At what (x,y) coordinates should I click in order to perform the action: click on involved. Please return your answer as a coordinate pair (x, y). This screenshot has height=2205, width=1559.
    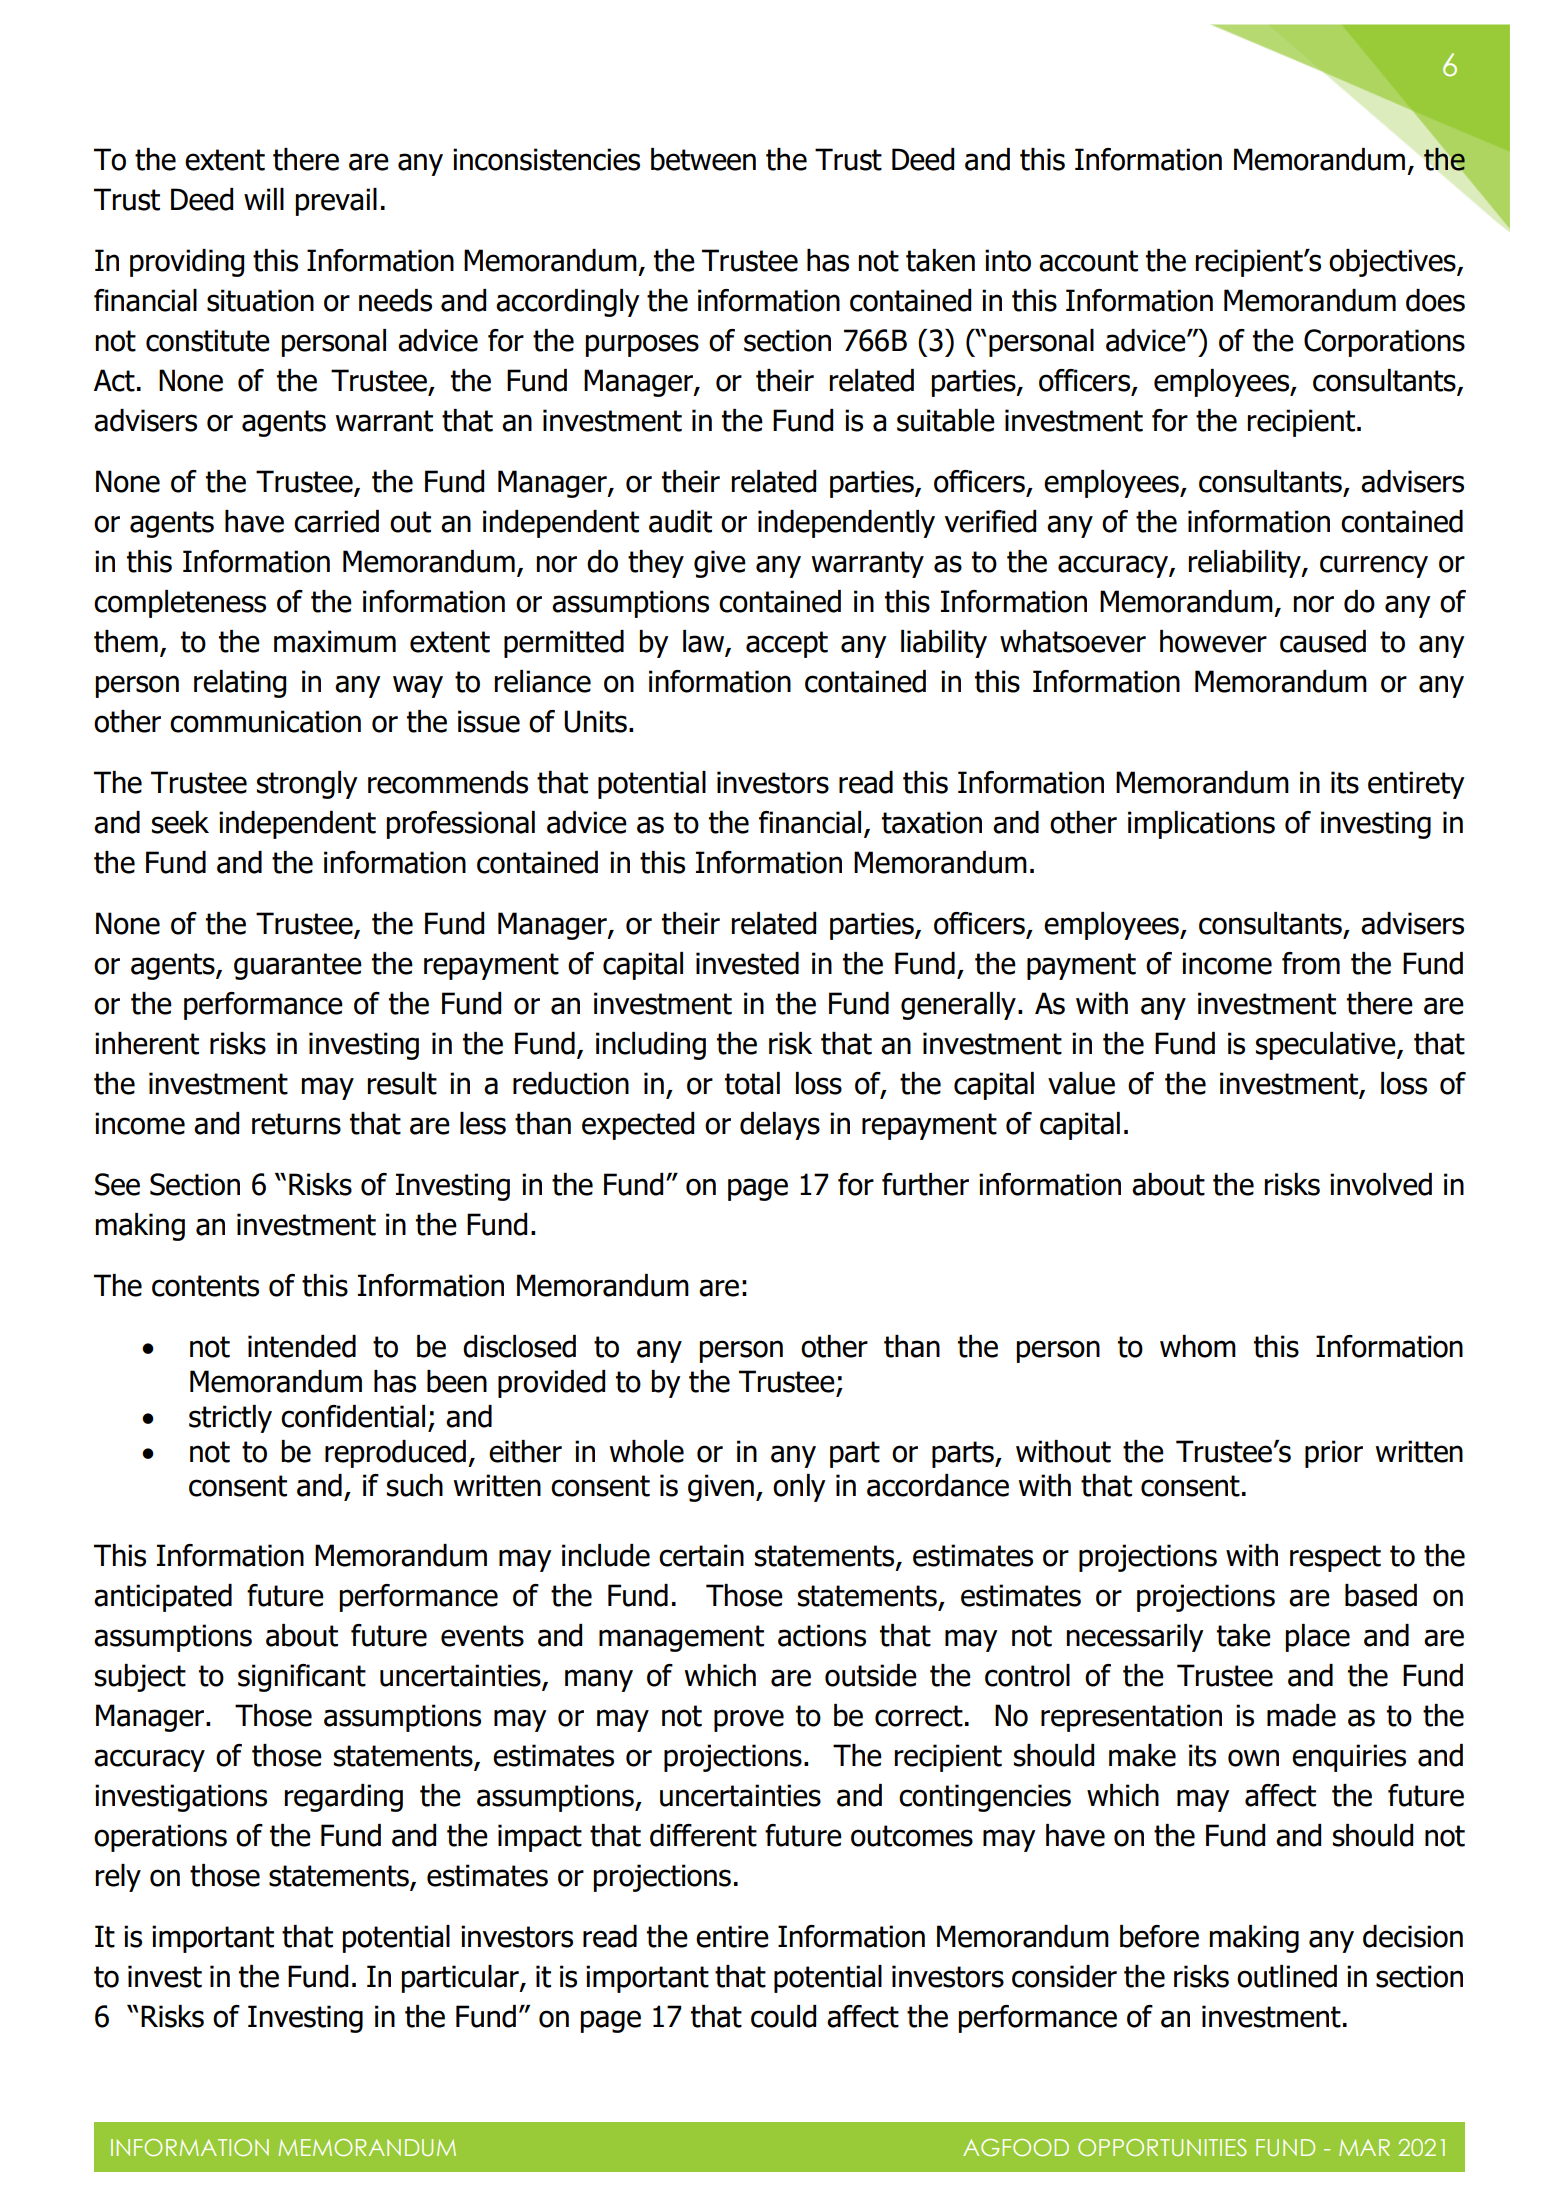
    Looking at the image, I should click on (1381, 1184).
